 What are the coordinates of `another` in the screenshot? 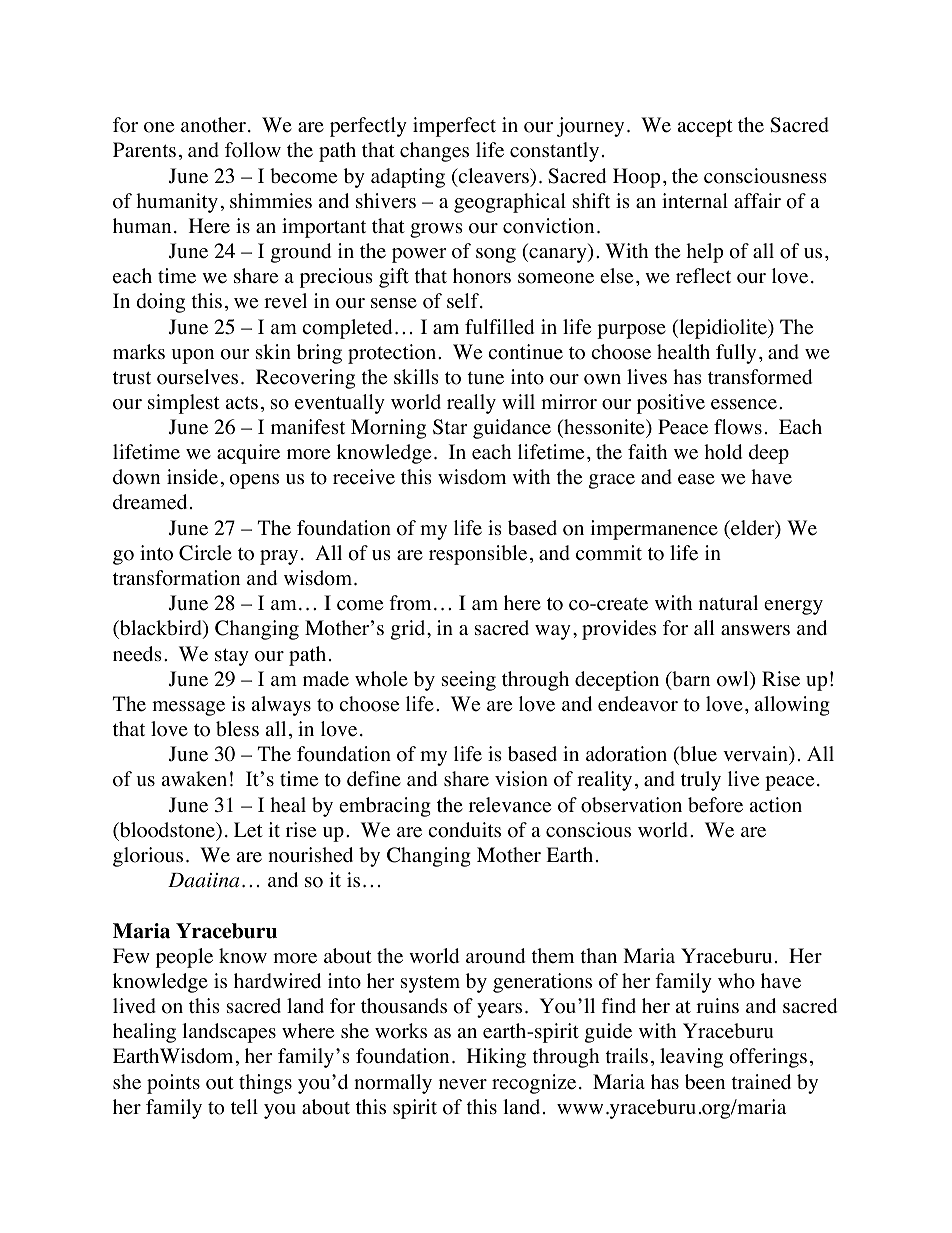 It's located at (213, 125).
